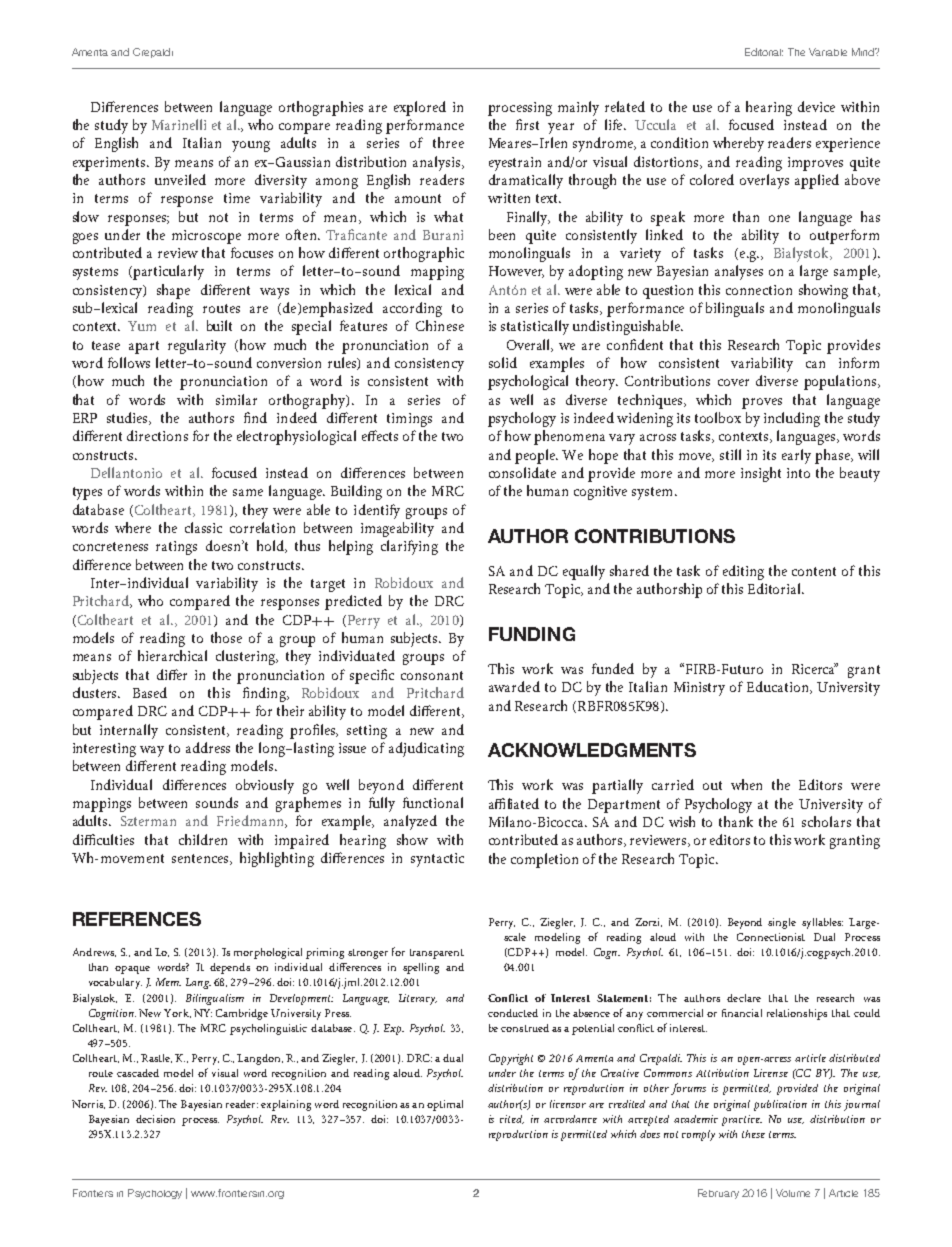 The width and height of the screenshot is (952, 1247). What do you see at coordinates (782, 923) in the screenshot?
I see `single` at bounding box center [782, 923].
